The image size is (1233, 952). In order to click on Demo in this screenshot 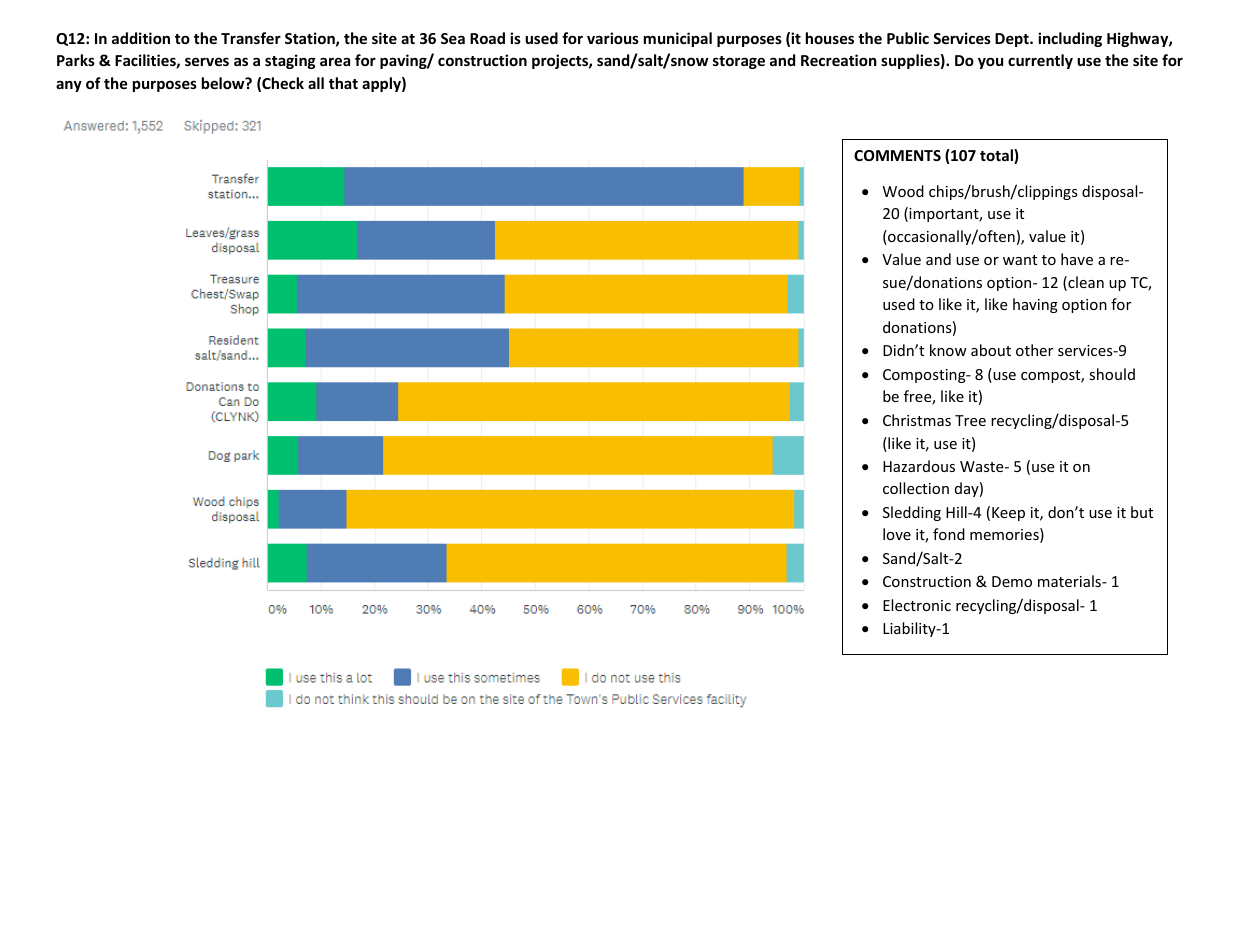, I will do `click(1012, 581)`.
